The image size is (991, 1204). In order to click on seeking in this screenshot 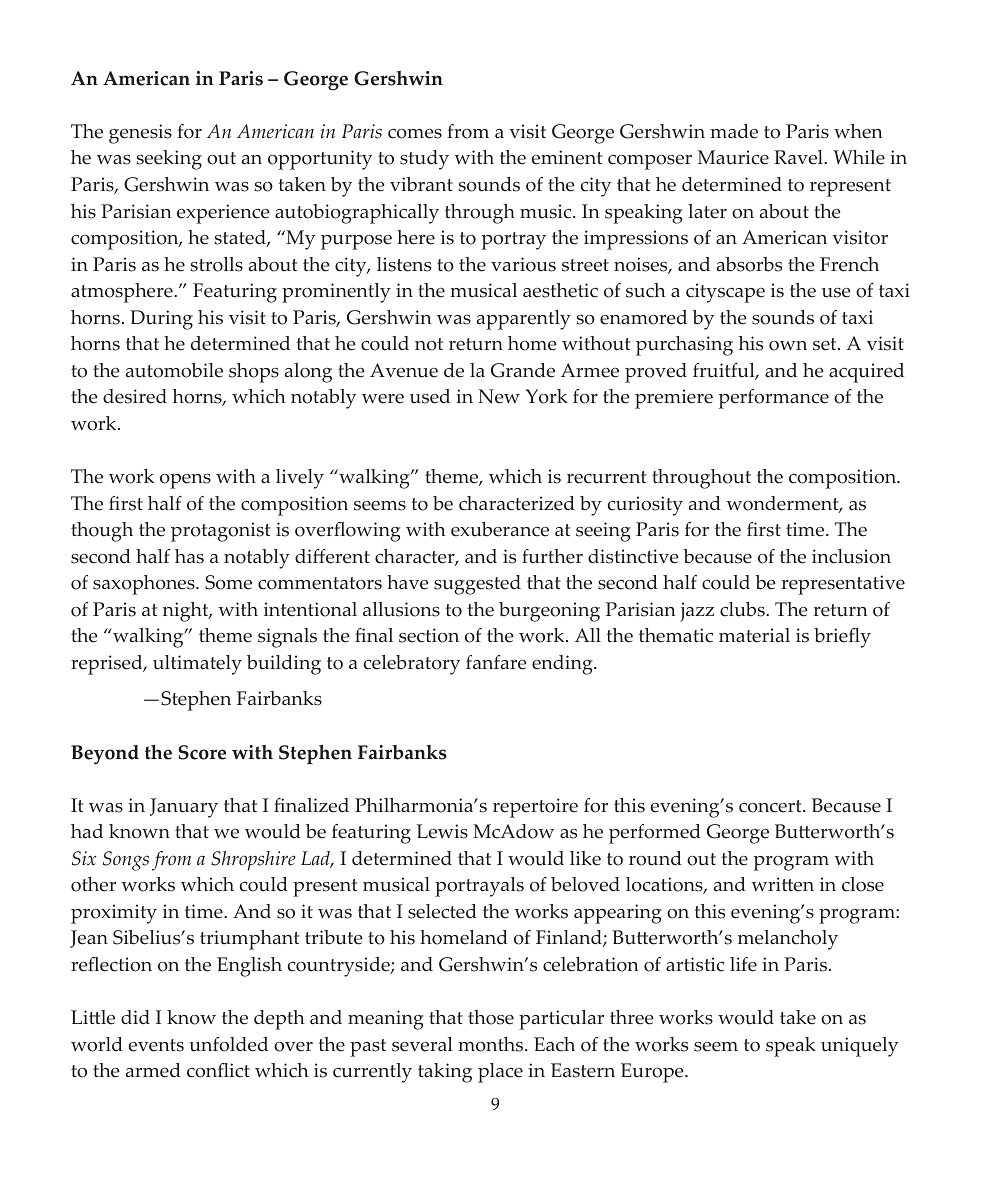, I will do `click(169, 160)`.
